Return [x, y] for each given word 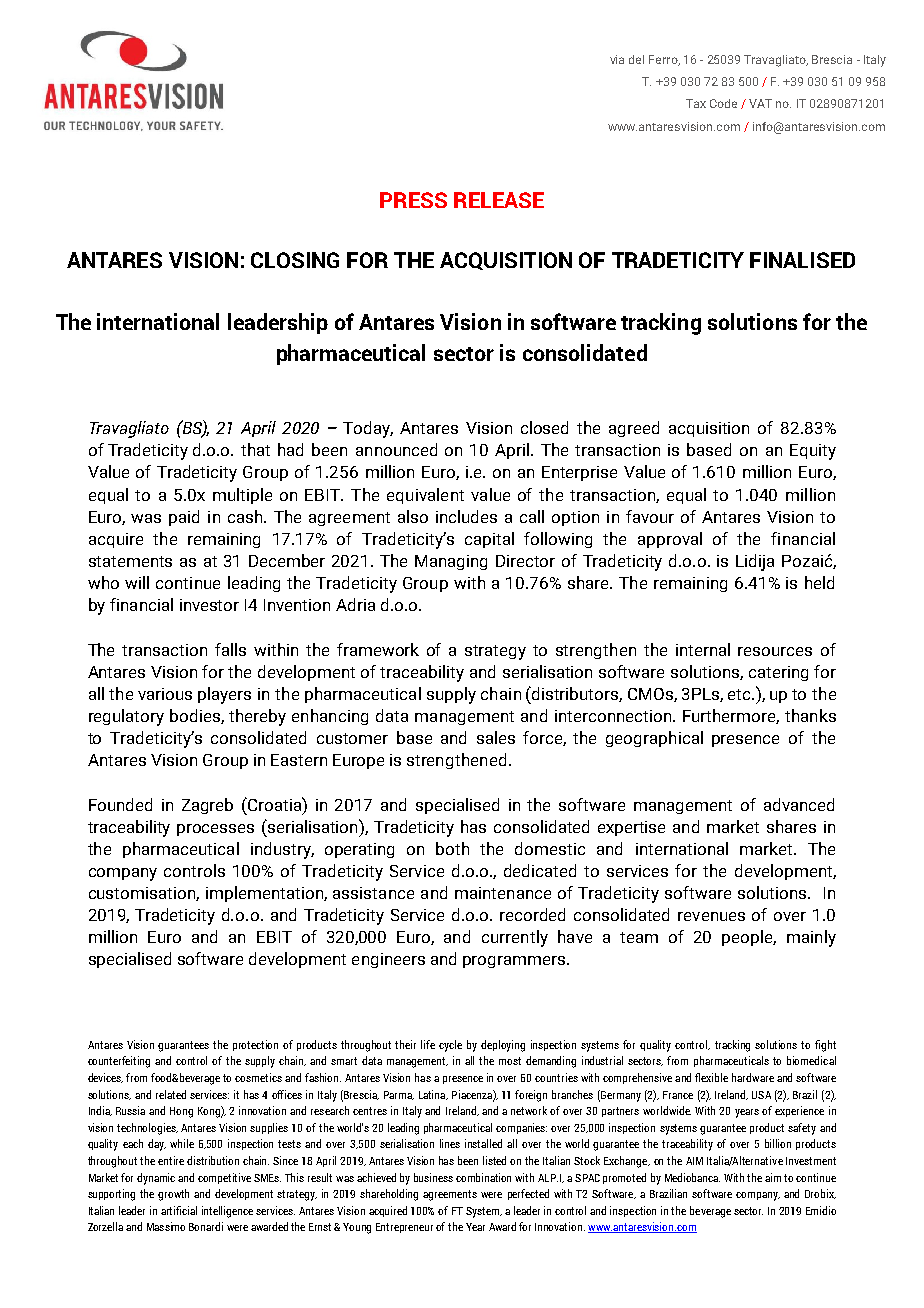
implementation [265, 894]
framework [378, 649]
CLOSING [295, 260]
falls [230, 649]
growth [173, 1195]
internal [703, 649]
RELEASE [499, 200]
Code [723, 103]
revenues [711, 916]
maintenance [503, 893]
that [255, 449]
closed [544, 427]
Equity [813, 452]
